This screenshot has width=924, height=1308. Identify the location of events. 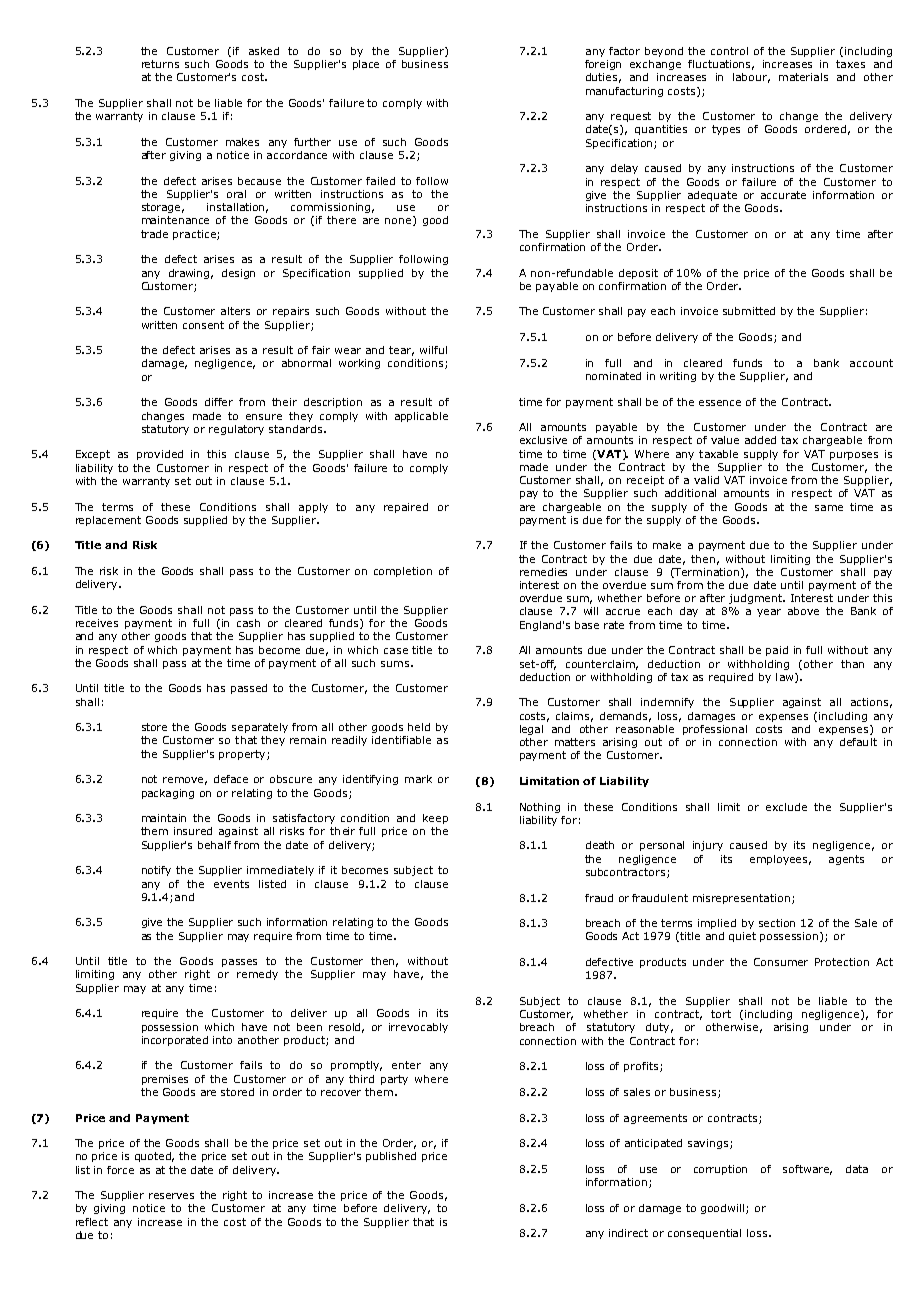
(231, 884).
